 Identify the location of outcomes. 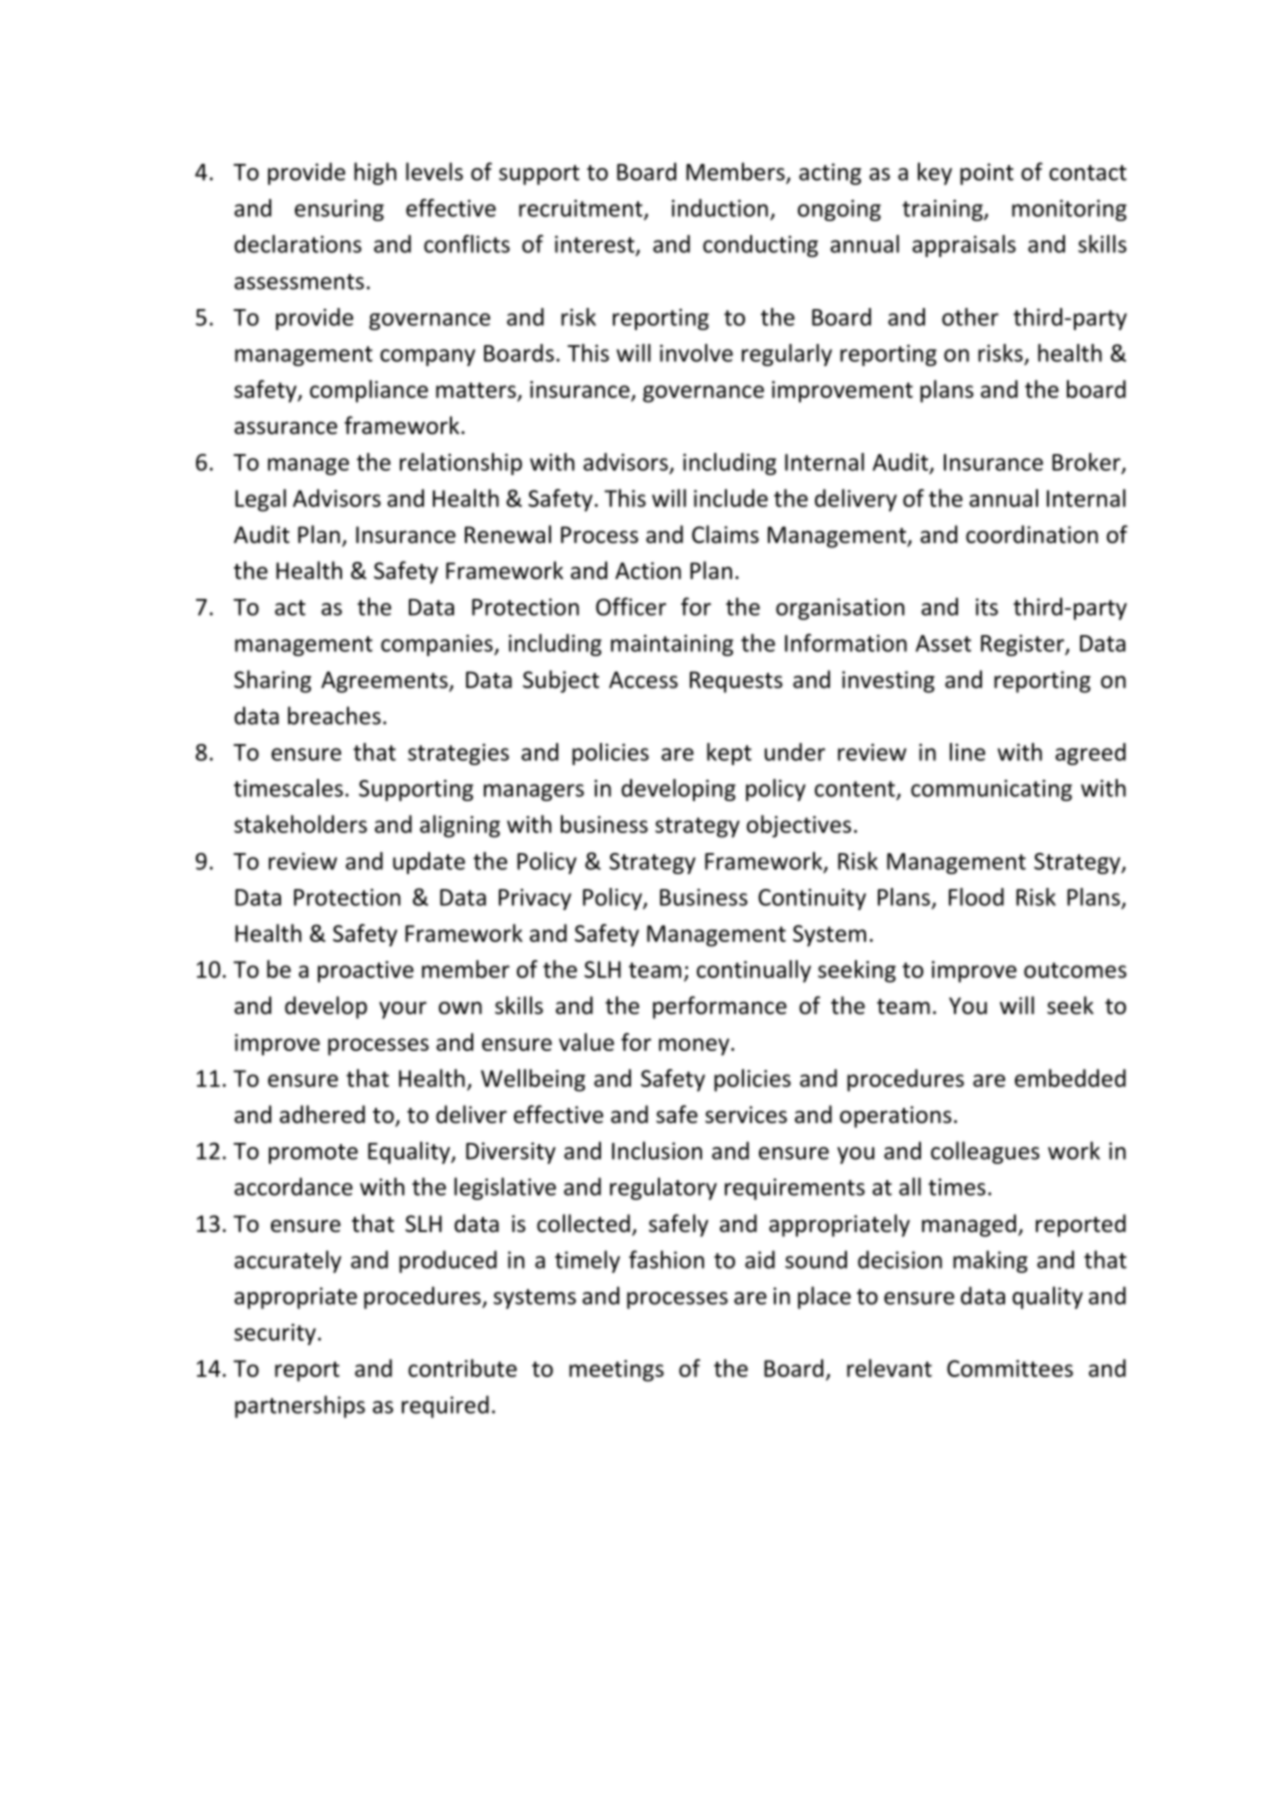
(1075, 970).
